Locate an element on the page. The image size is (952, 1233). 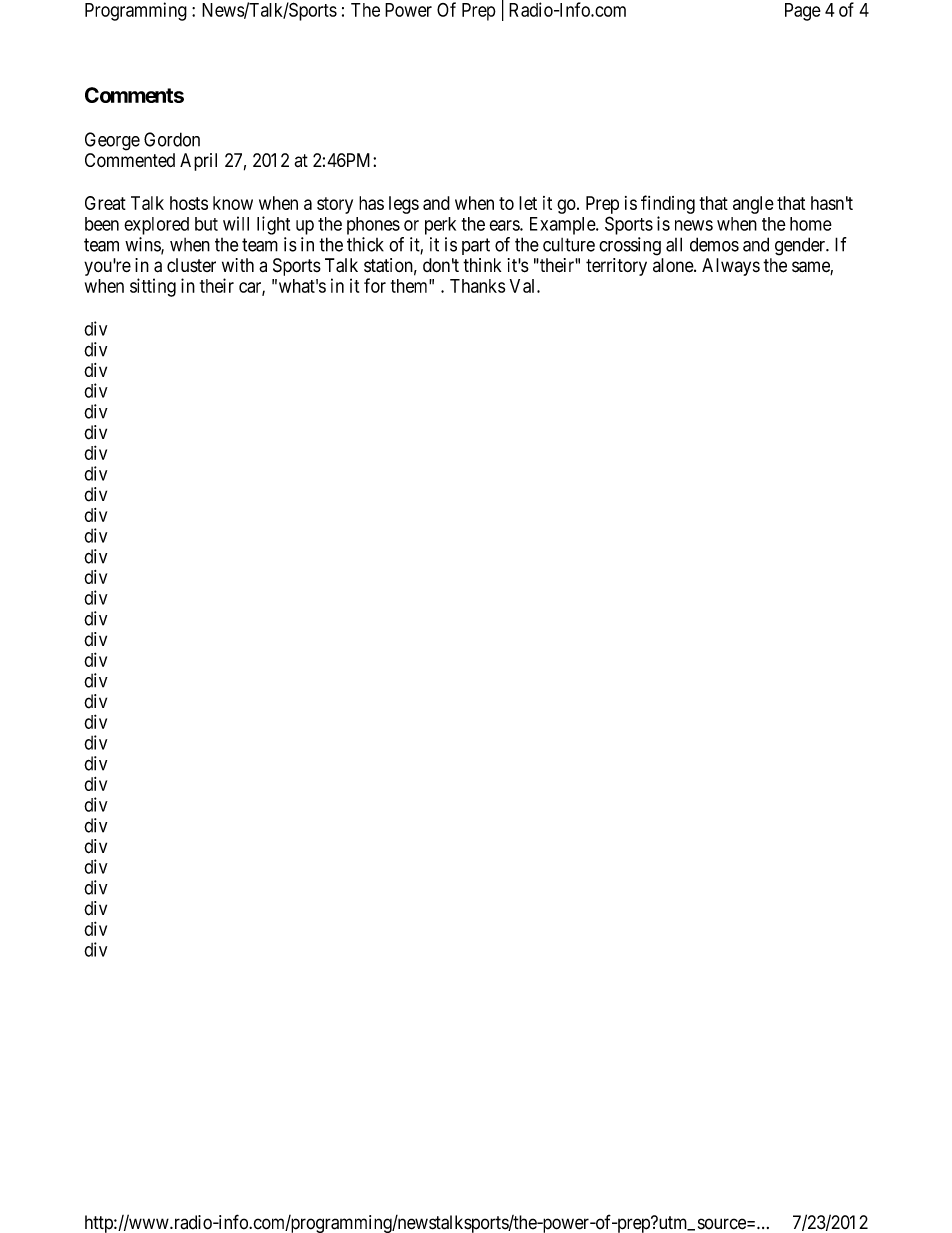
finding is located at coordinates (668, 204).
